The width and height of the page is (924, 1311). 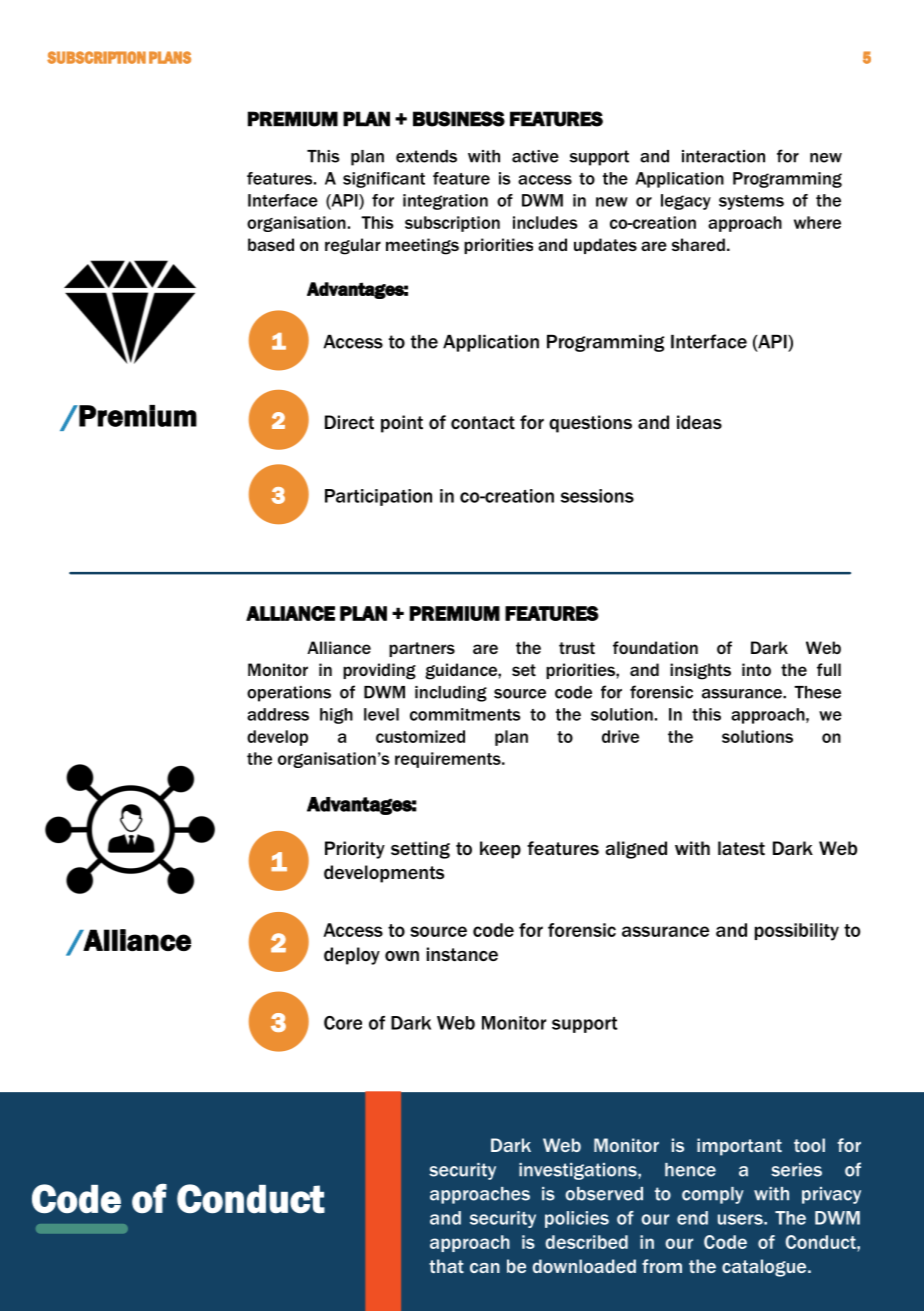 What do you see at coordinates (355, 850) in the page?
I see `Priority` at bounding box center [355, 850].
